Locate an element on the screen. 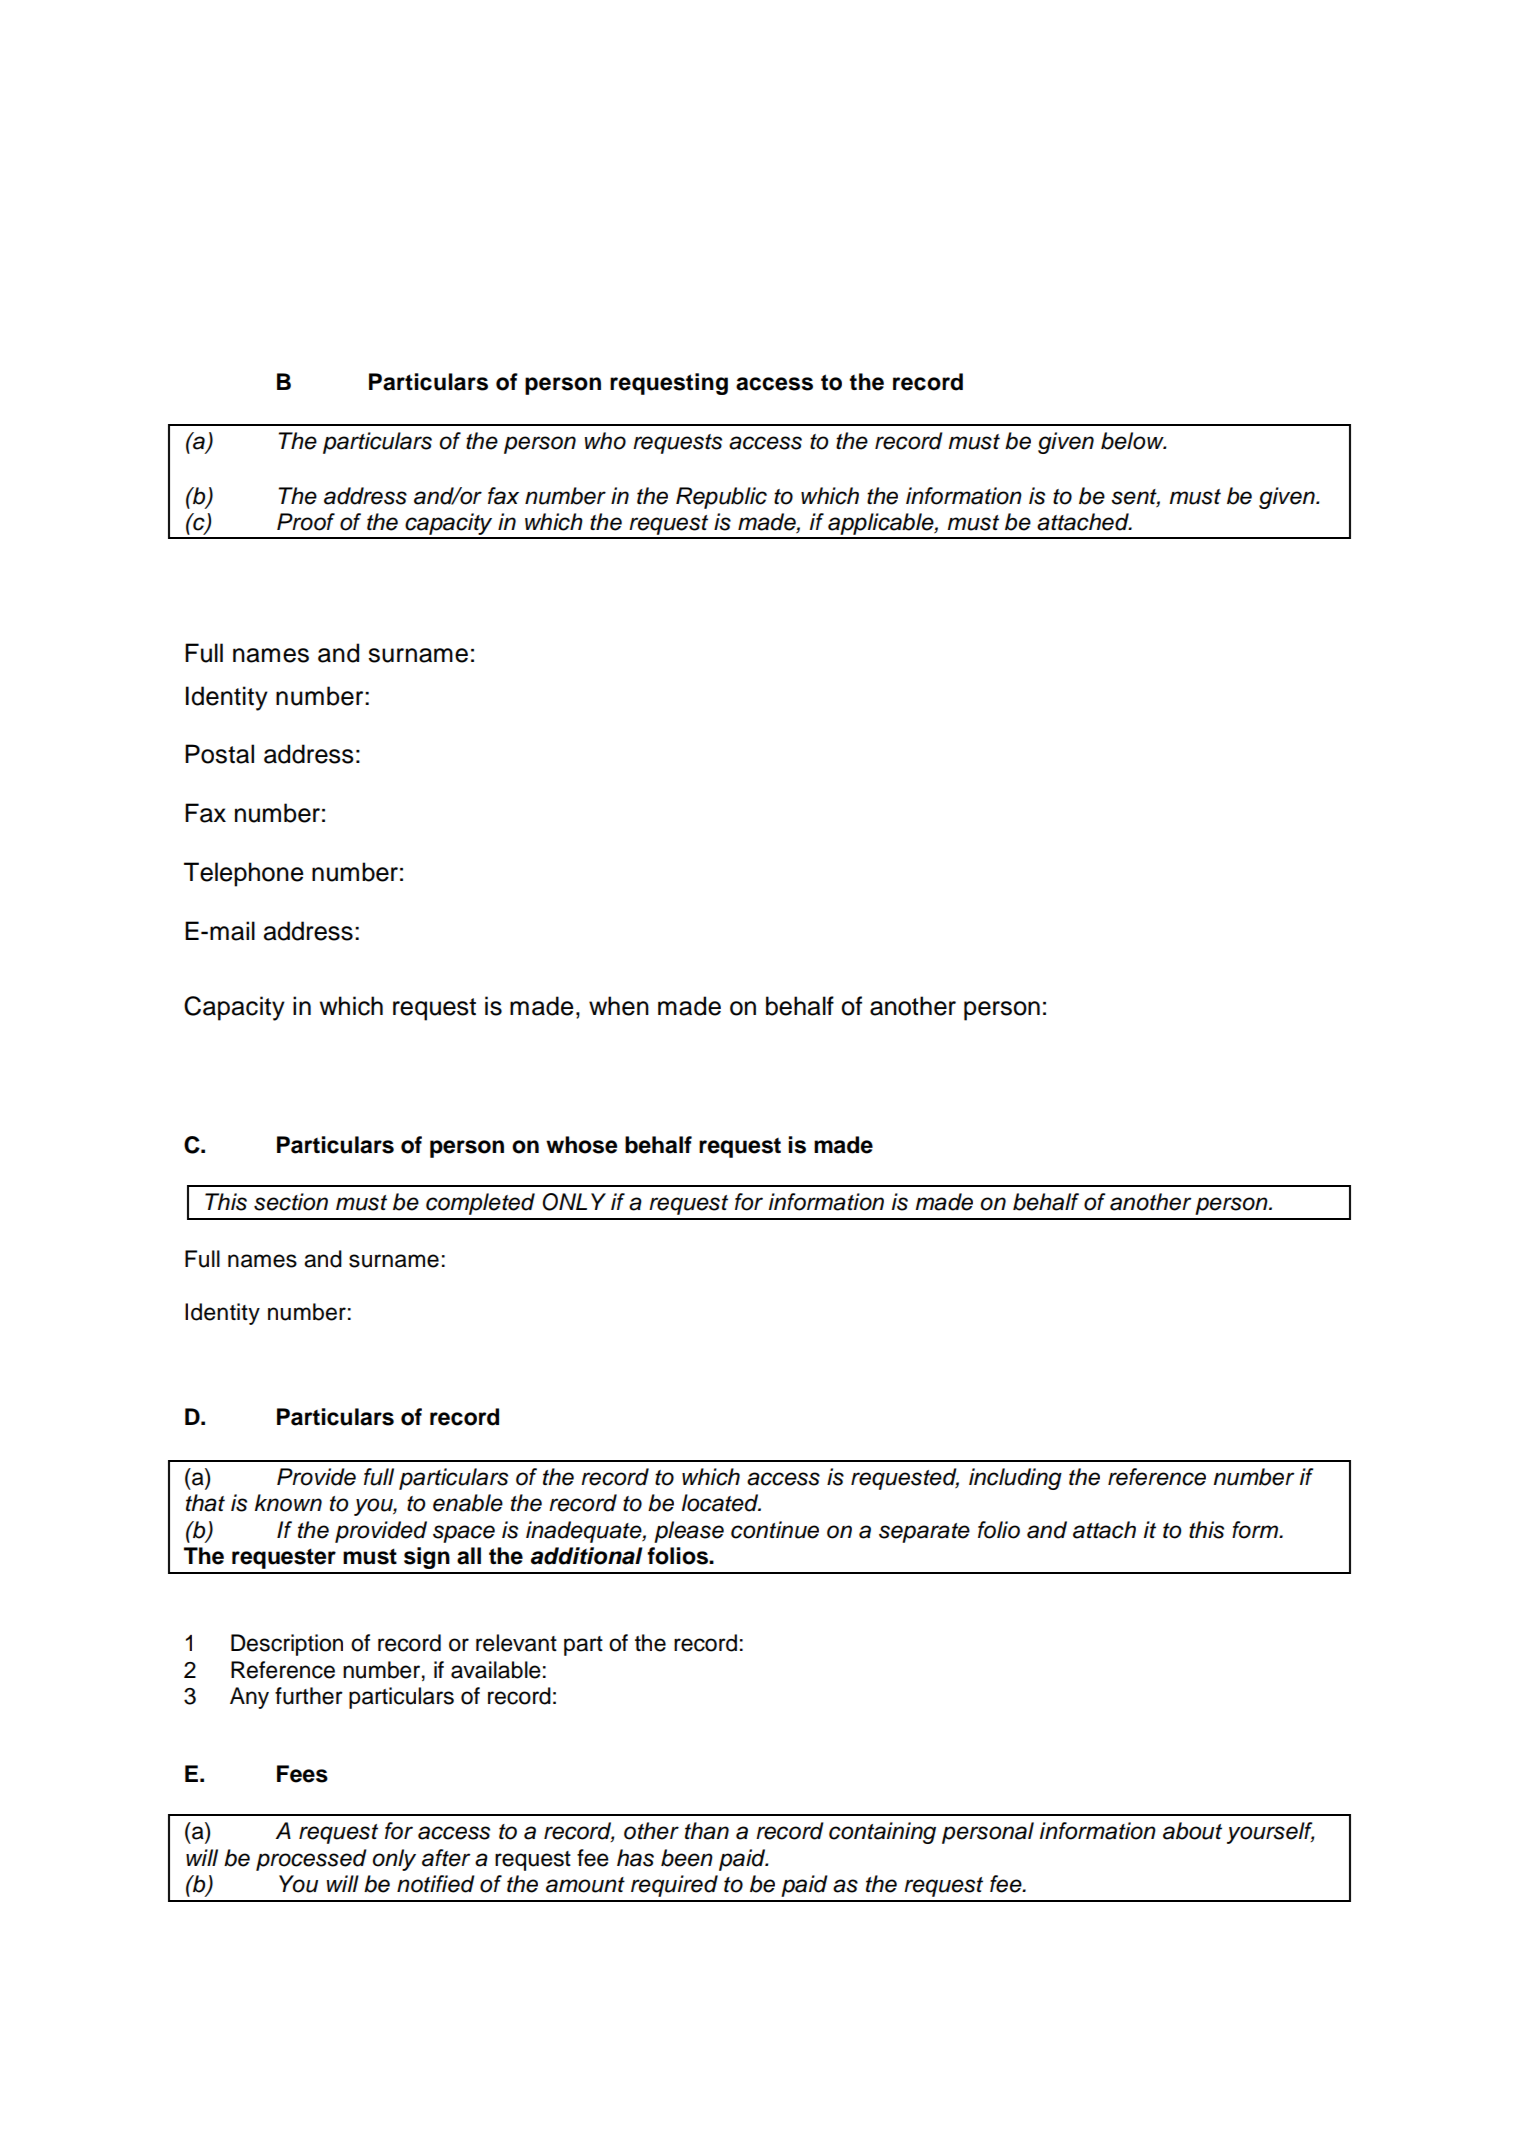 Image resolution: width=1519 pixels, height=2149 pixels. known is located at coordinates (288, 1503).
